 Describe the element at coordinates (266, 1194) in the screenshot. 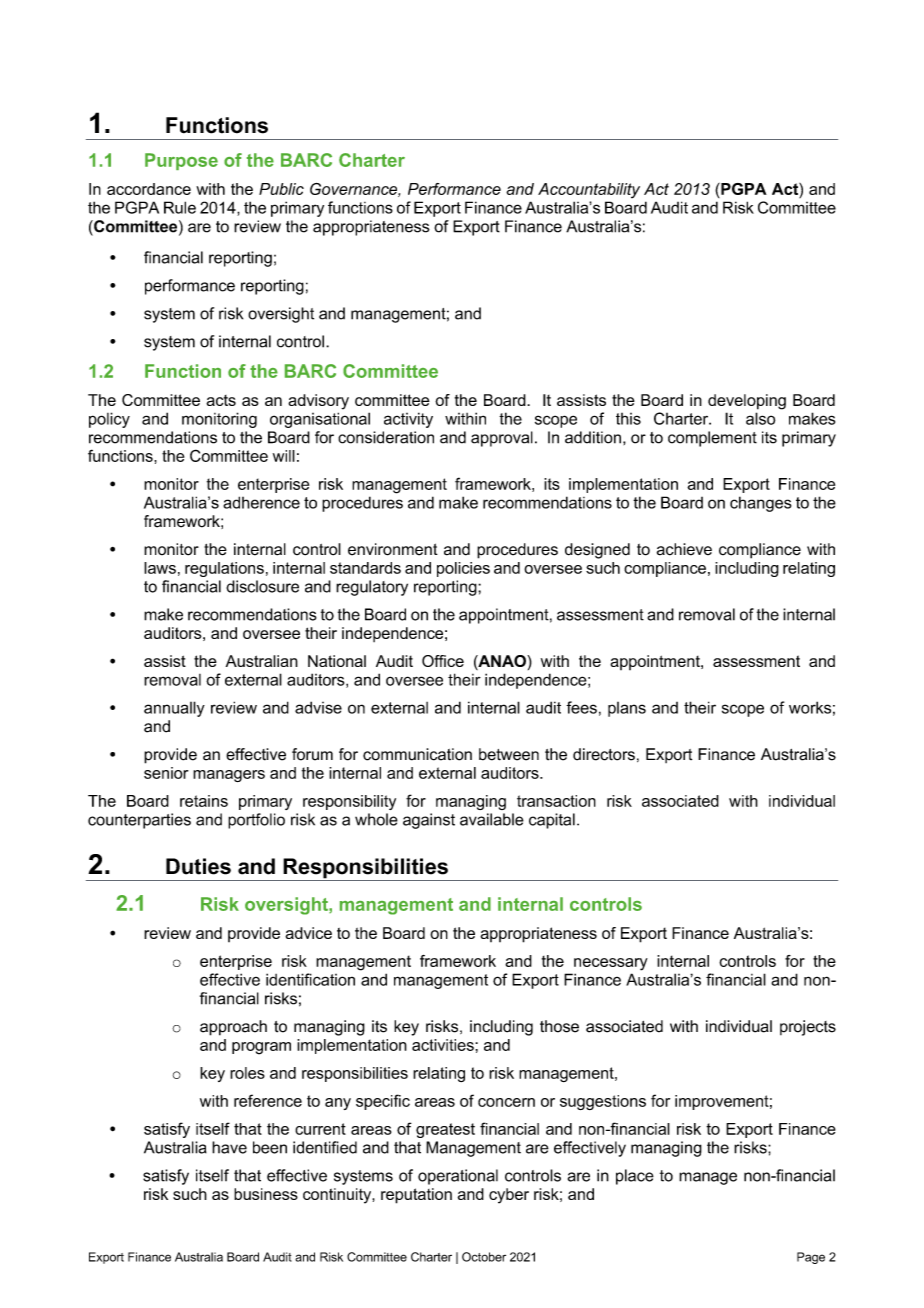

I see `business` at that location.
